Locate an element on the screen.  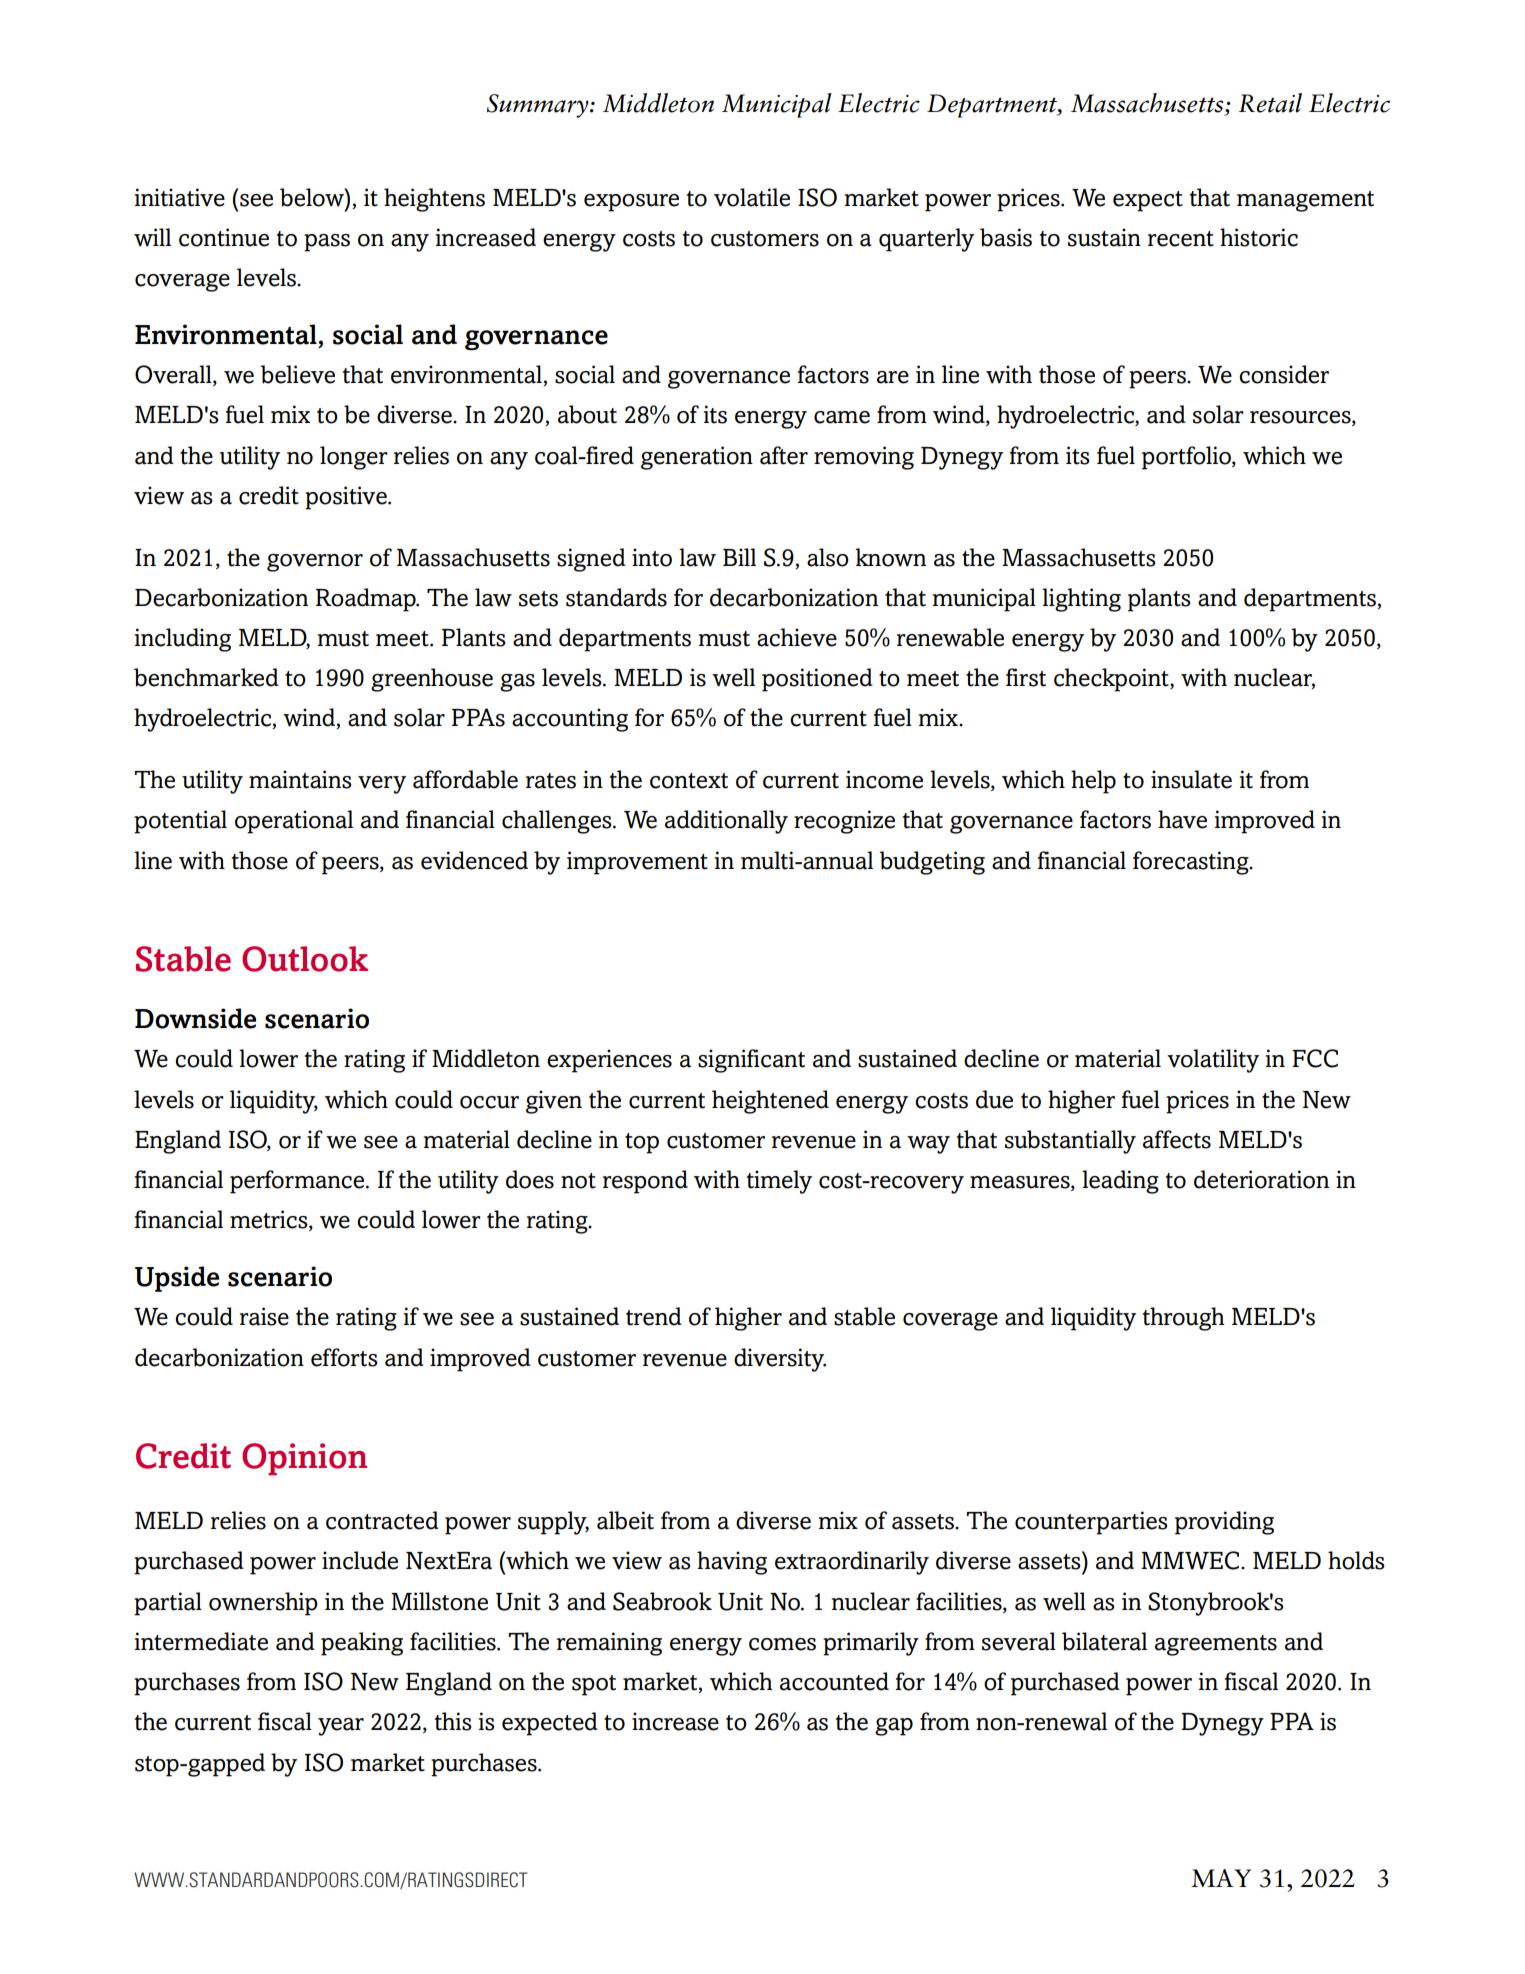
affects is located at coordinates (1177, 1139).
